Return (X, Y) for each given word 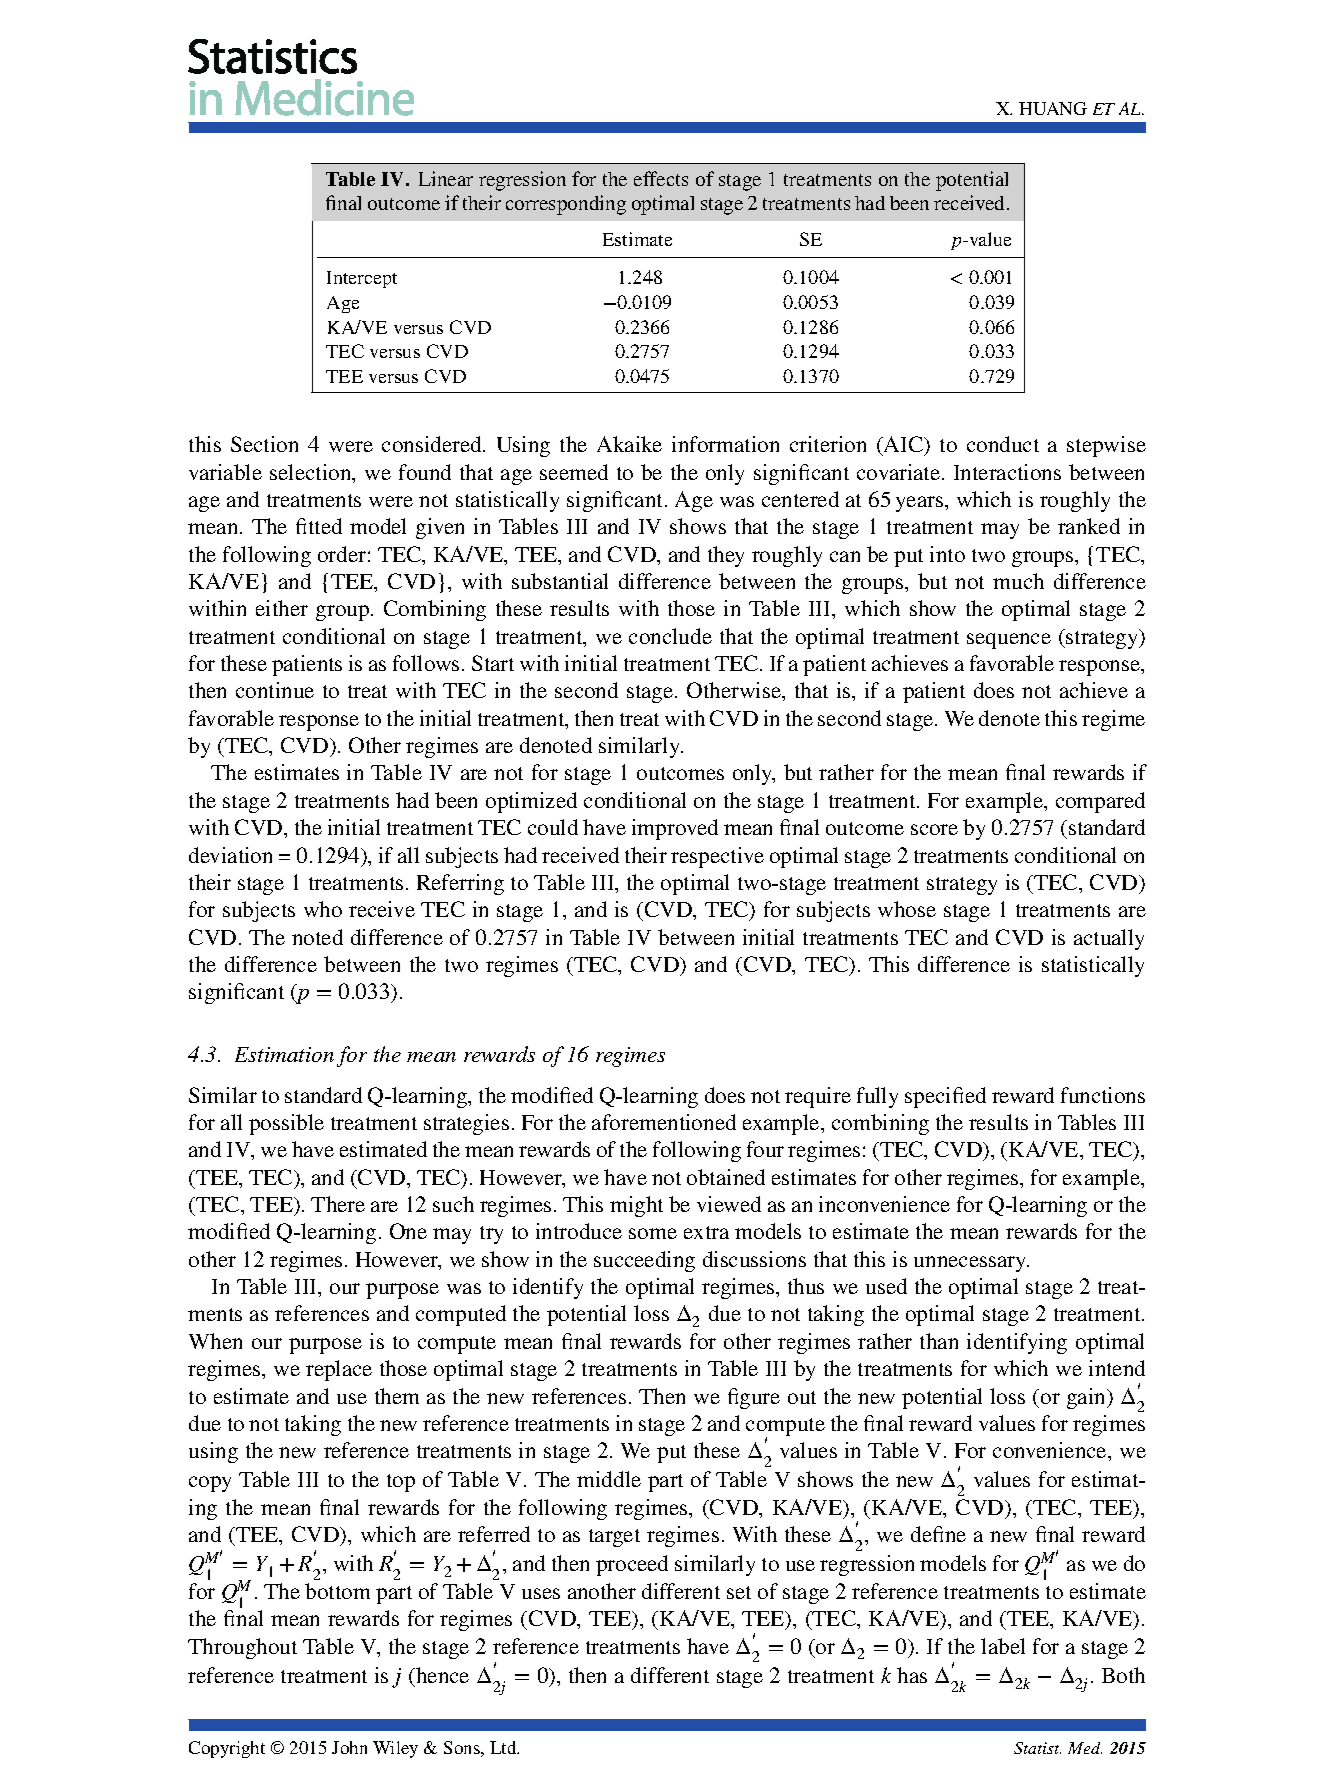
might (636, 1206)
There (338, 1204)
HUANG (1053, 108)
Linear (446, 178)
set (739, 1592)
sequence (1009, 641)
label (1003, 1646)
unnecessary (971, 1264)
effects (661, 178)
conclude (670, 636)
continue (275, 690)
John (349, 1747)
